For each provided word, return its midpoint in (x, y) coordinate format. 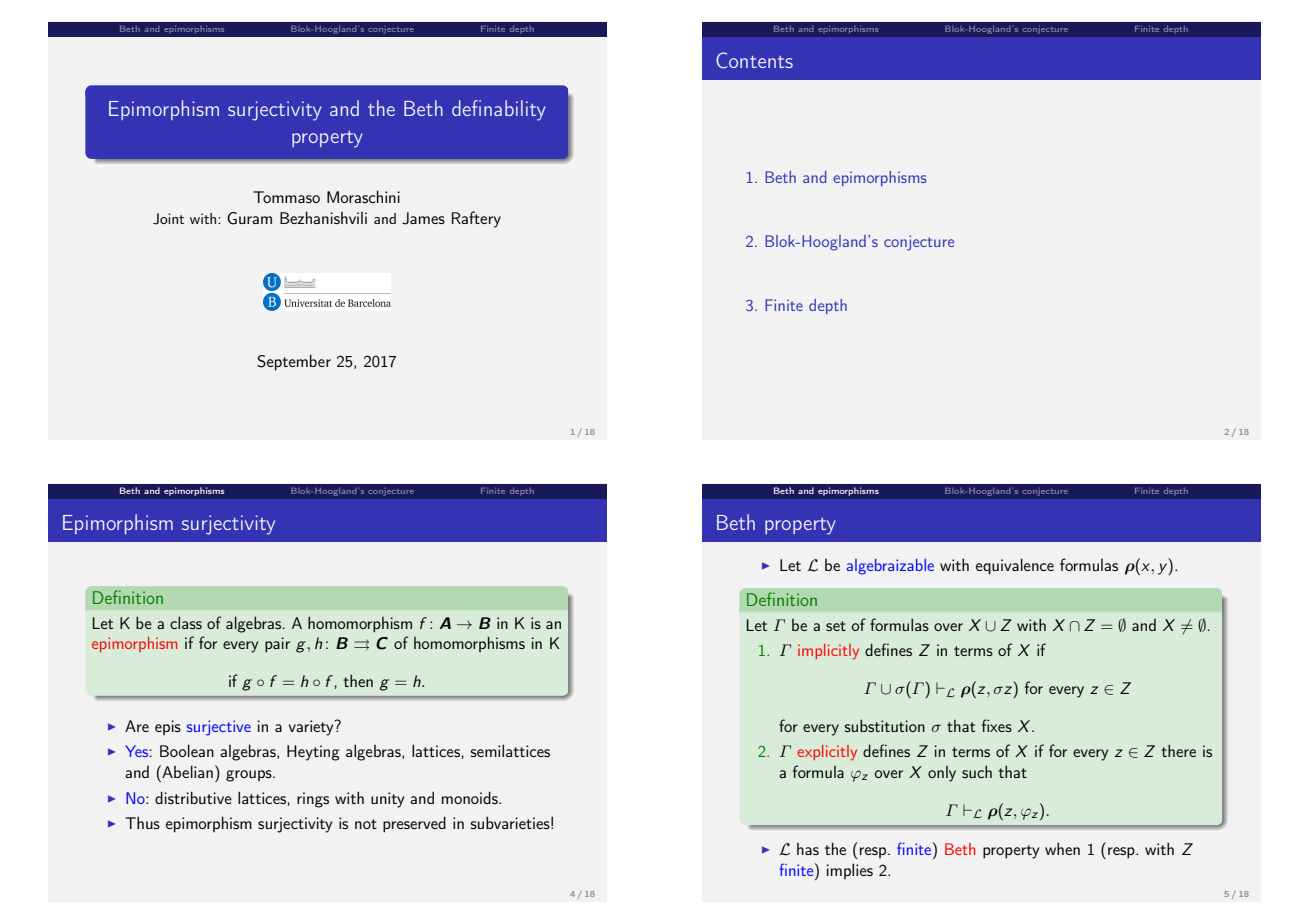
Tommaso (286, 197)
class (186, 622)
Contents (754, 60)
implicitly (828, 652)
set (836, 626)
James (423, 218)
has (808, 849)
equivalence (1015, 566)
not (366, 824)
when (1062, 848)
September (294, 362)
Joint (168, 219)
